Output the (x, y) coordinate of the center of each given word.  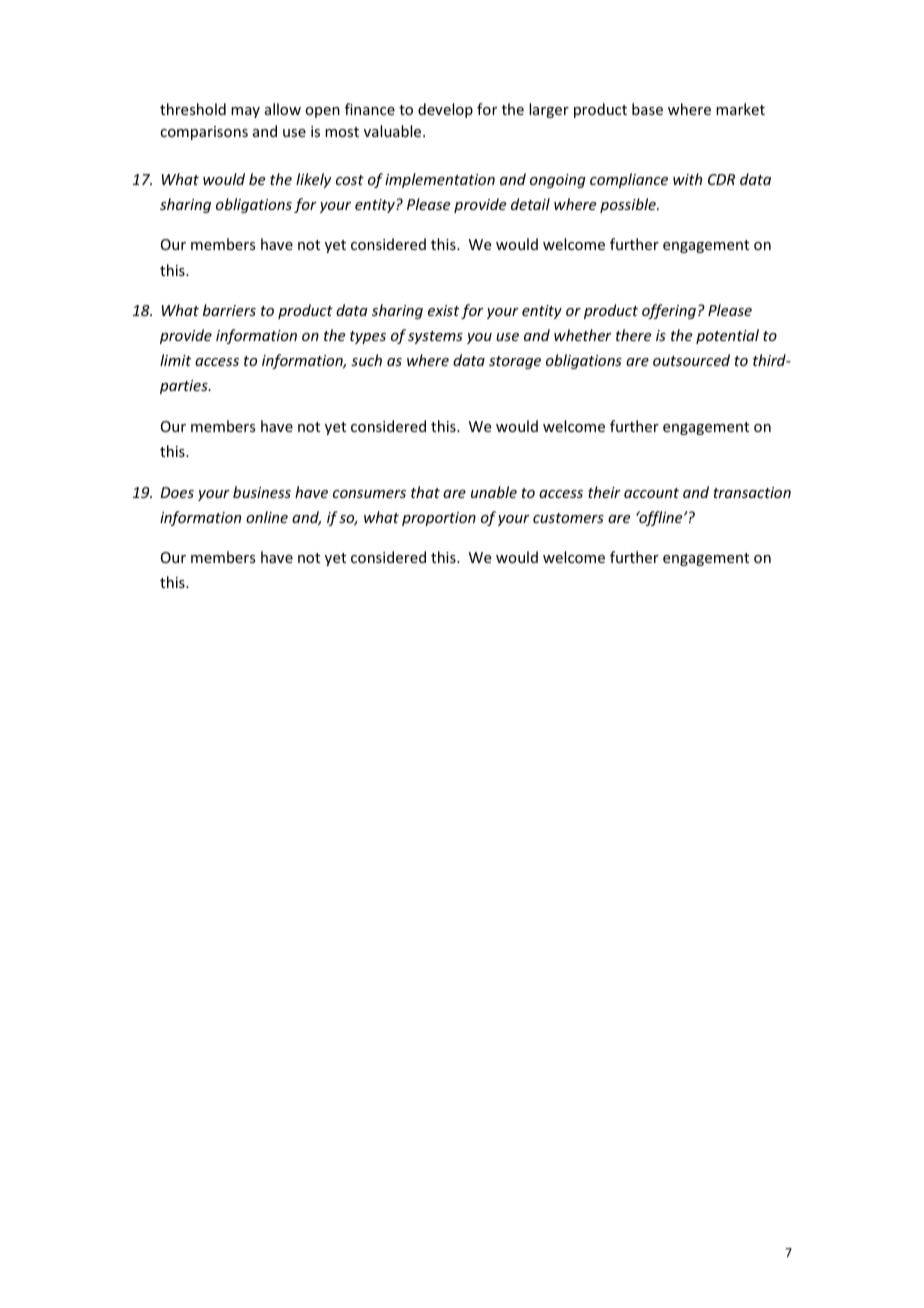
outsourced (691, 360)
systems (435, 337)
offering (669, 311)
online (267, 517)
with (687, 179)
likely (314, 180)
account (651, 493)
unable (494, 492)
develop (445, 110)
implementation (440, 180)
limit (175, 360)
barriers (229, 310)
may (245, 112)
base (647, 109)
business (262, 492)
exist (443, 310)
